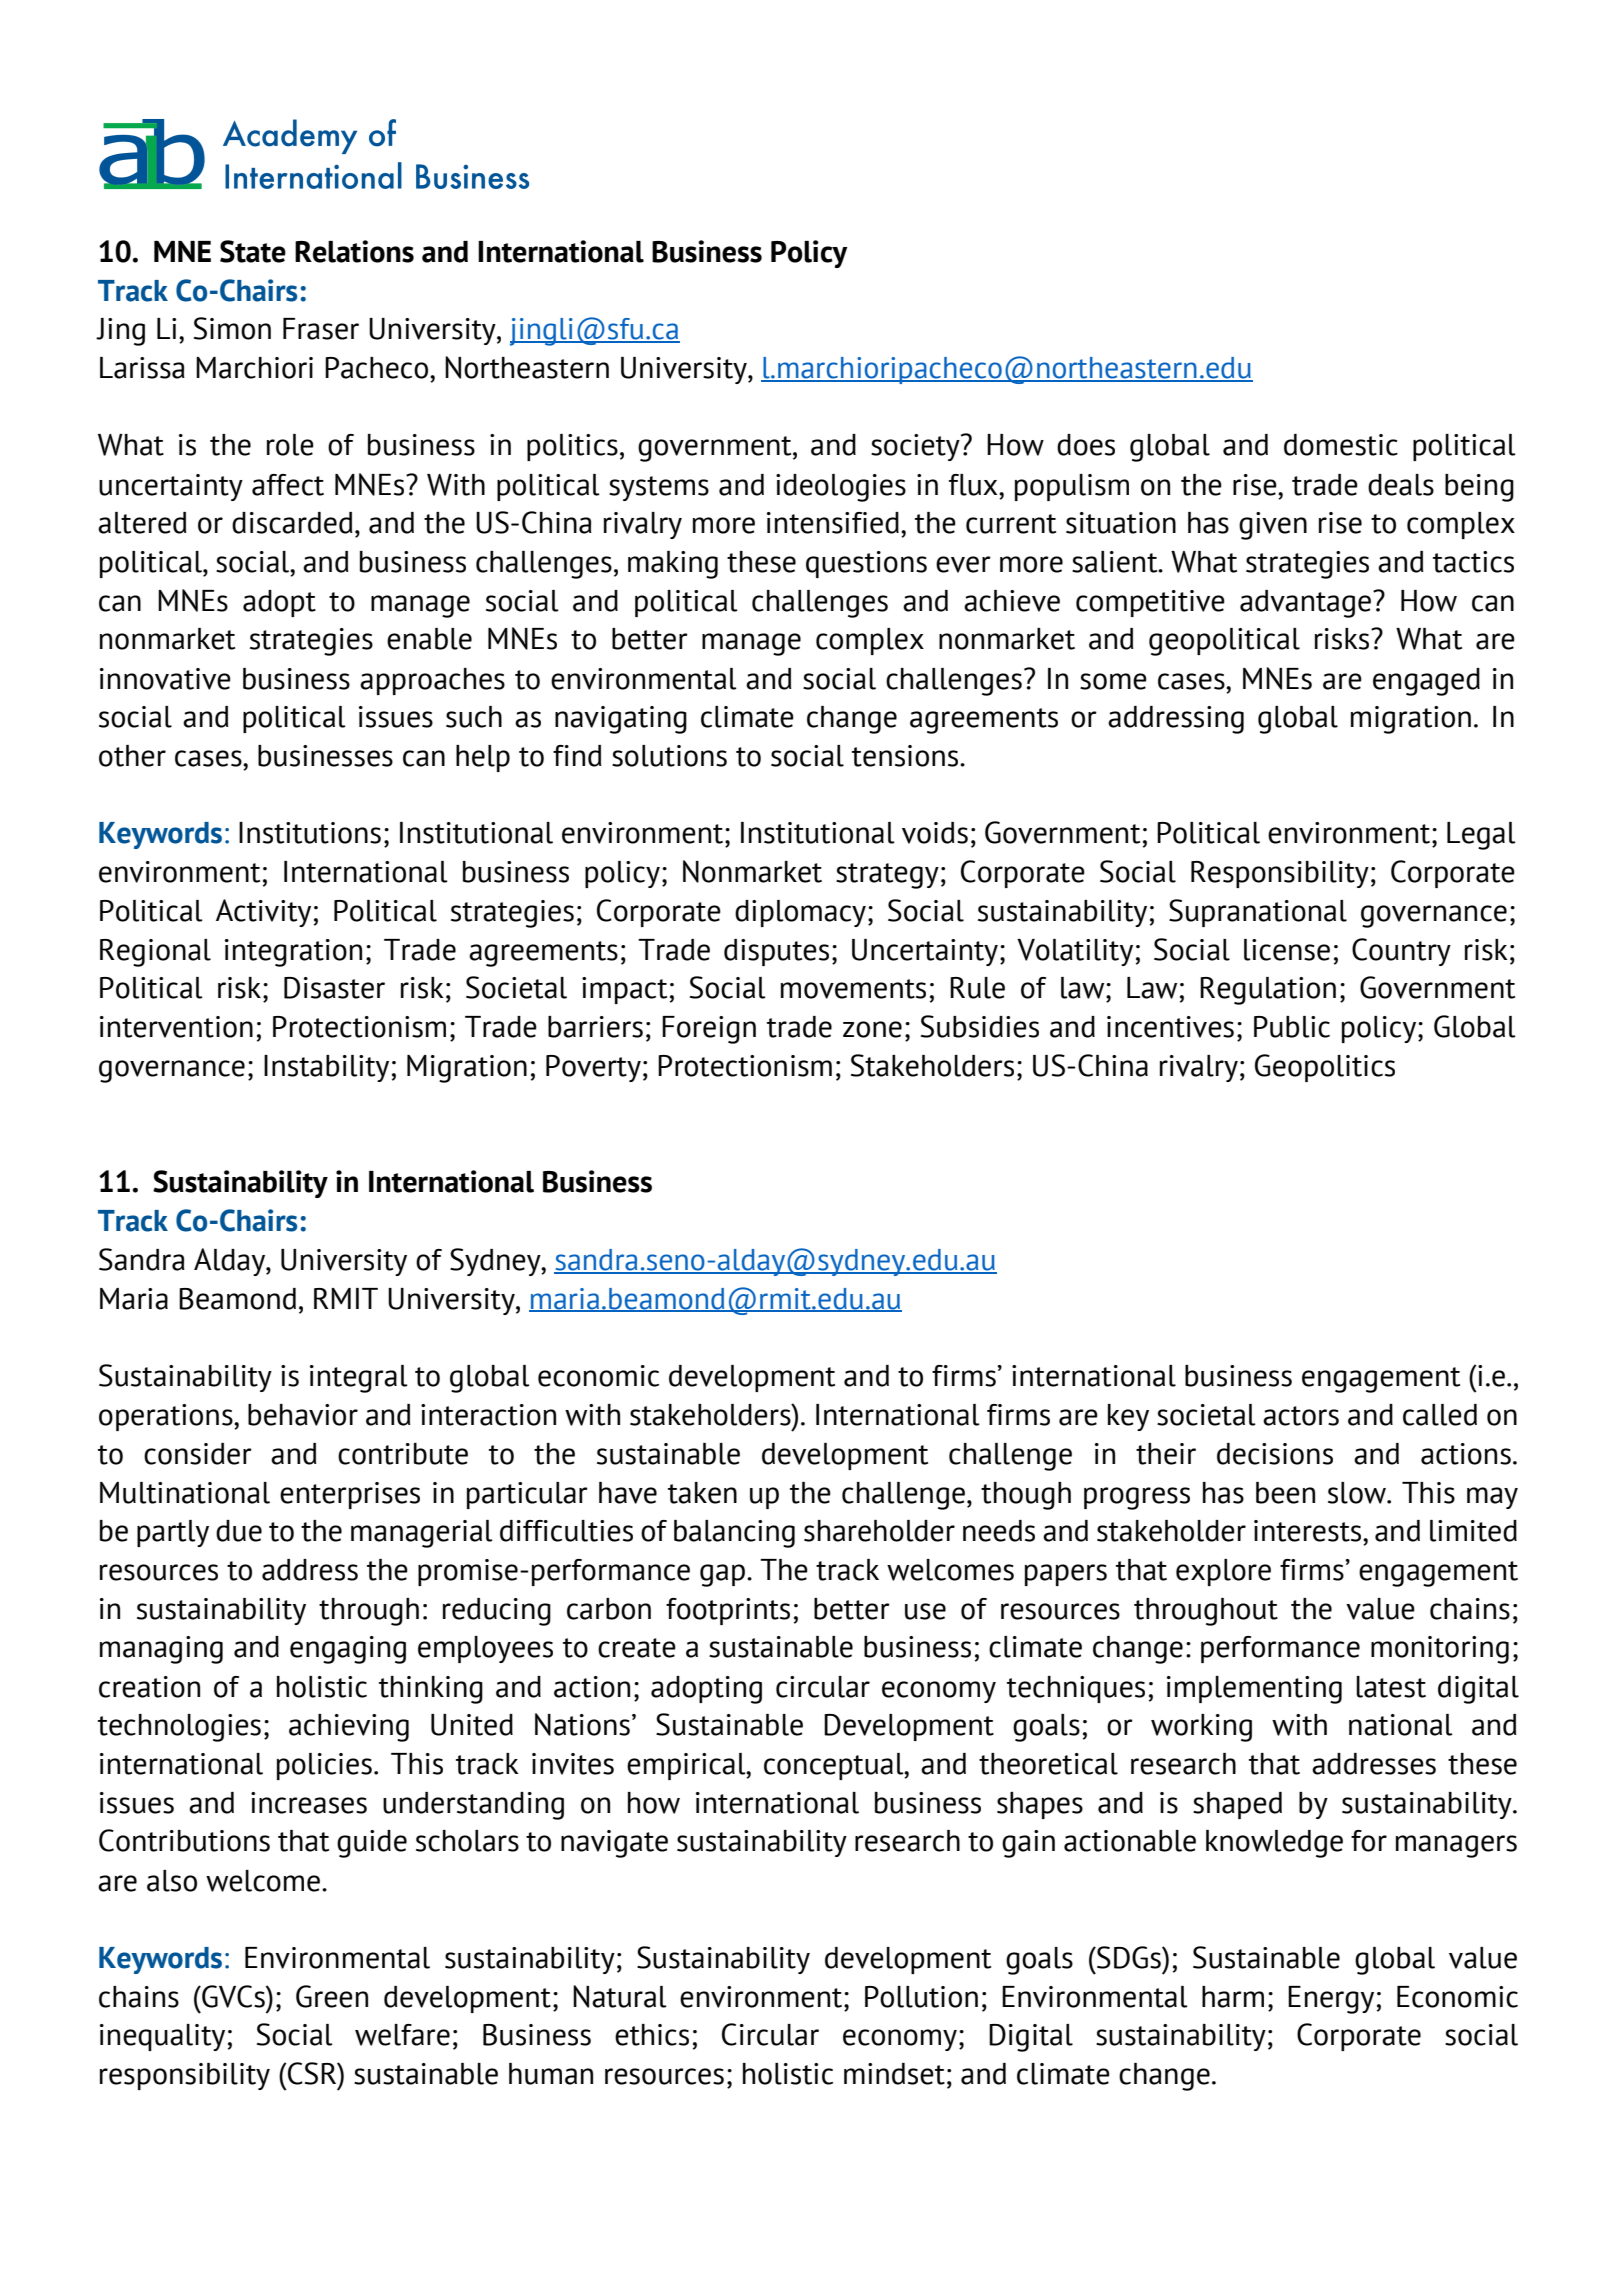 The height and width of the image is (2292, 1619). What do you see at coordinates (702, 1493) in the image?
I see `taken` at bounding box center [702, 1493].
